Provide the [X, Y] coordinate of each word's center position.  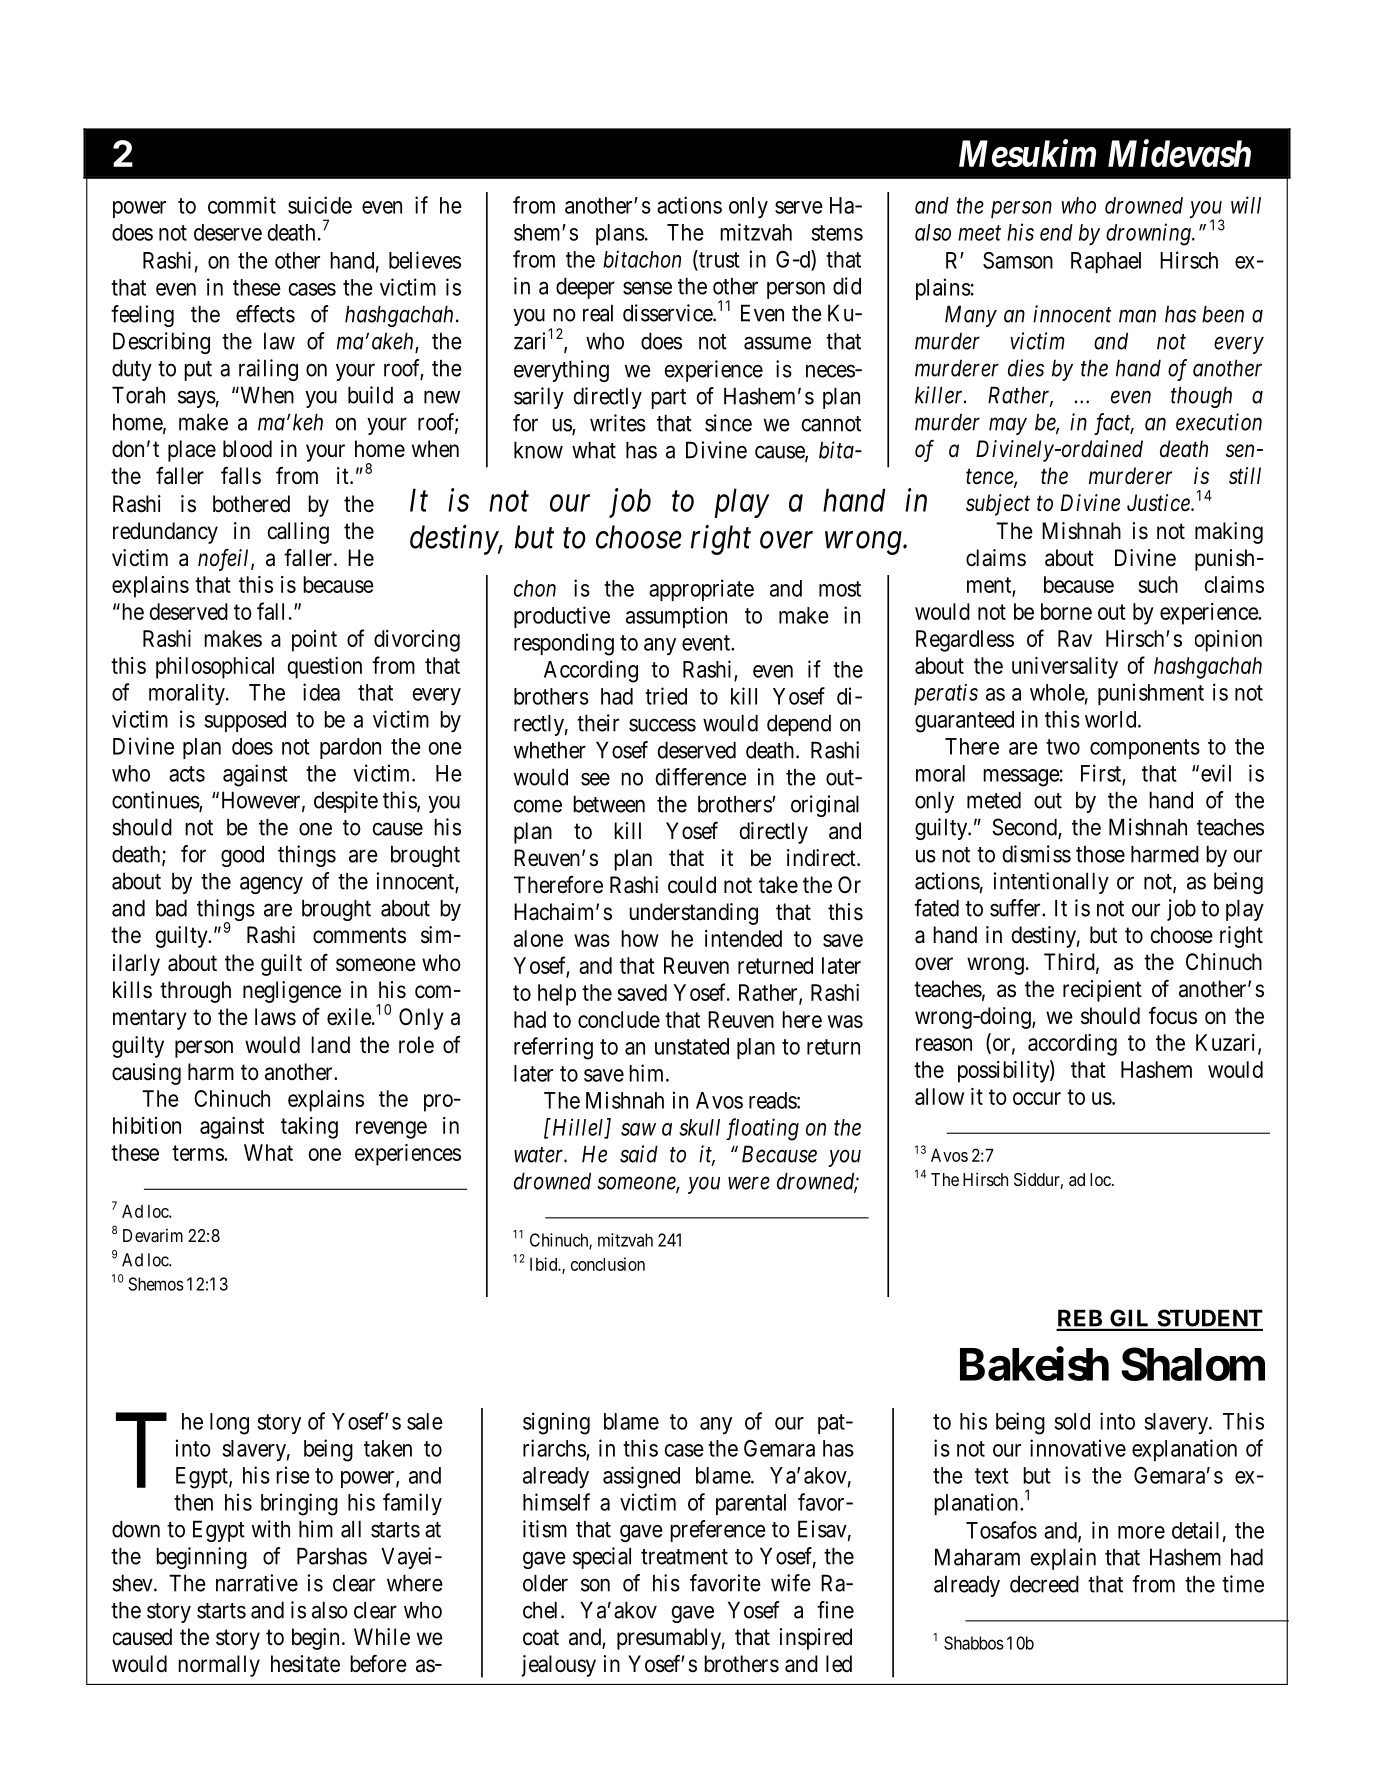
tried [666, 696]
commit [242, 205]
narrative [257, 1583]
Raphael [1106, 262]
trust [718, 261]
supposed [245, 721]
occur [1037, 1098]
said [639, 1154]
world [1112, 719]
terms [198, 1153]
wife [791, 1583]
